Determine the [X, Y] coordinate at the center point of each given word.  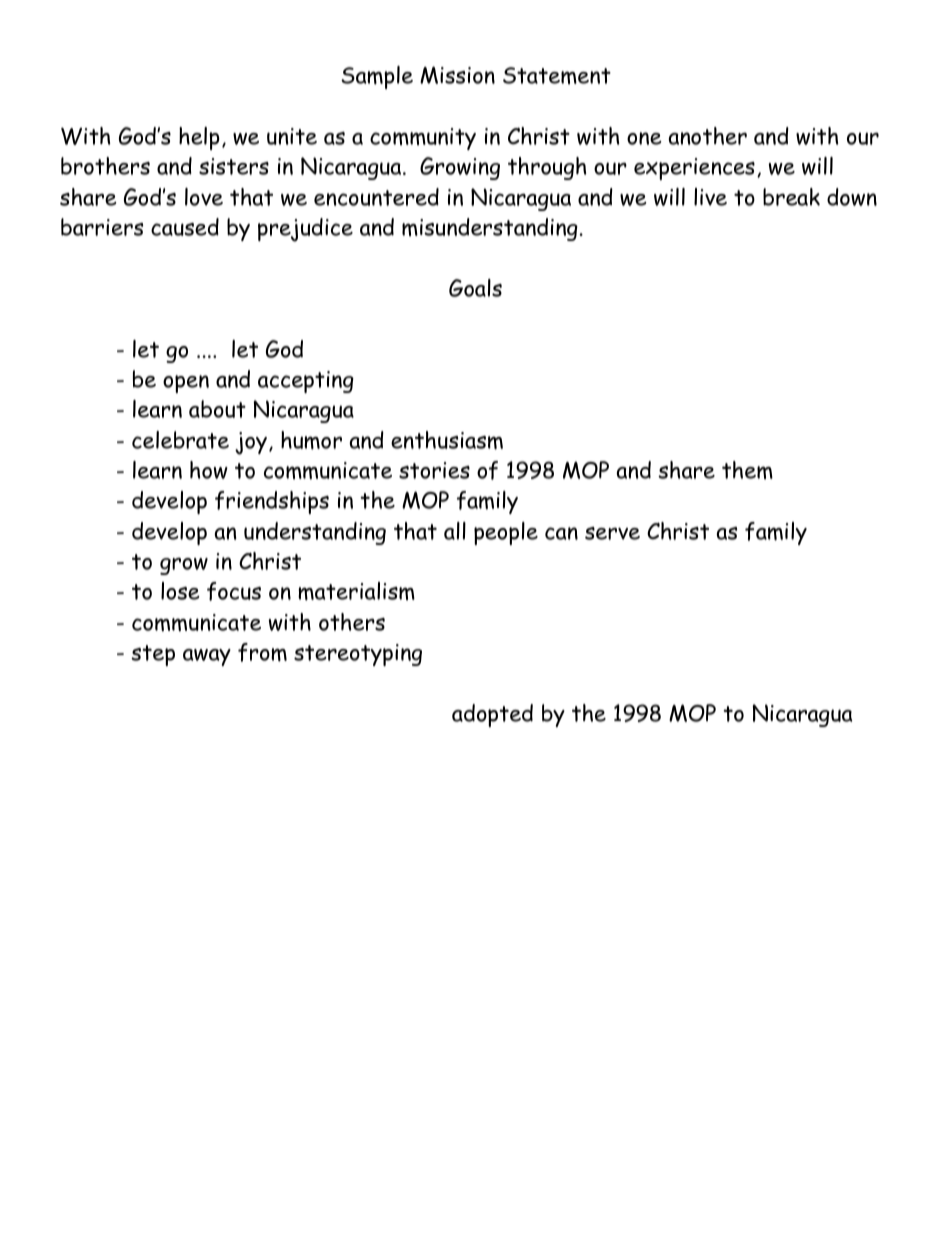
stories [434, 470]
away [207, 657]
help [199, 138]
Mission [457, 75]
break [791, 197]
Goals [475, 288]
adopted [492, 715]
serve [612, 533]
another [708, 136]
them [747, 470]
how [209, 470]
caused [185, 227]
